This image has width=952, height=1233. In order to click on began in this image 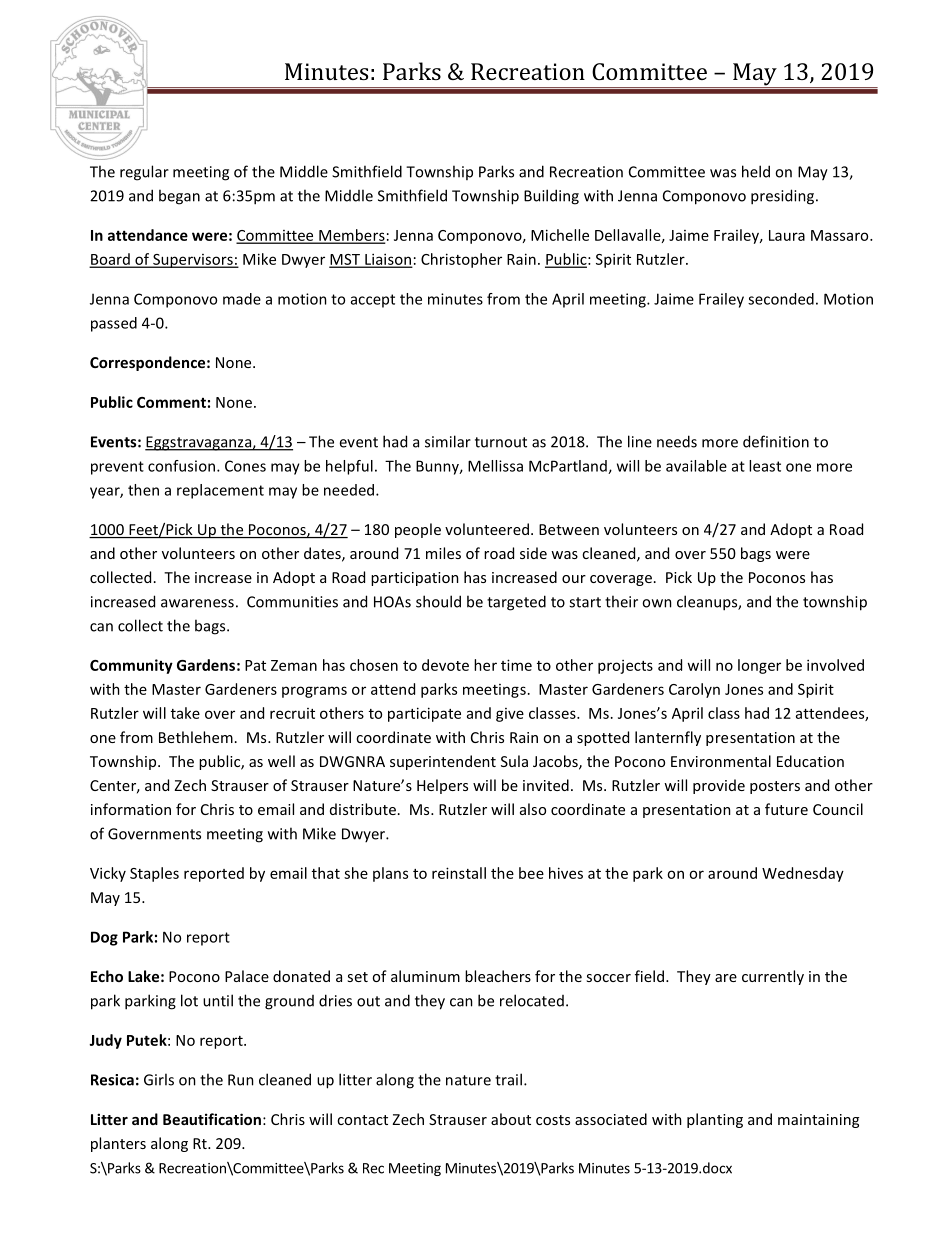, I will do `click(179, 197)`.
